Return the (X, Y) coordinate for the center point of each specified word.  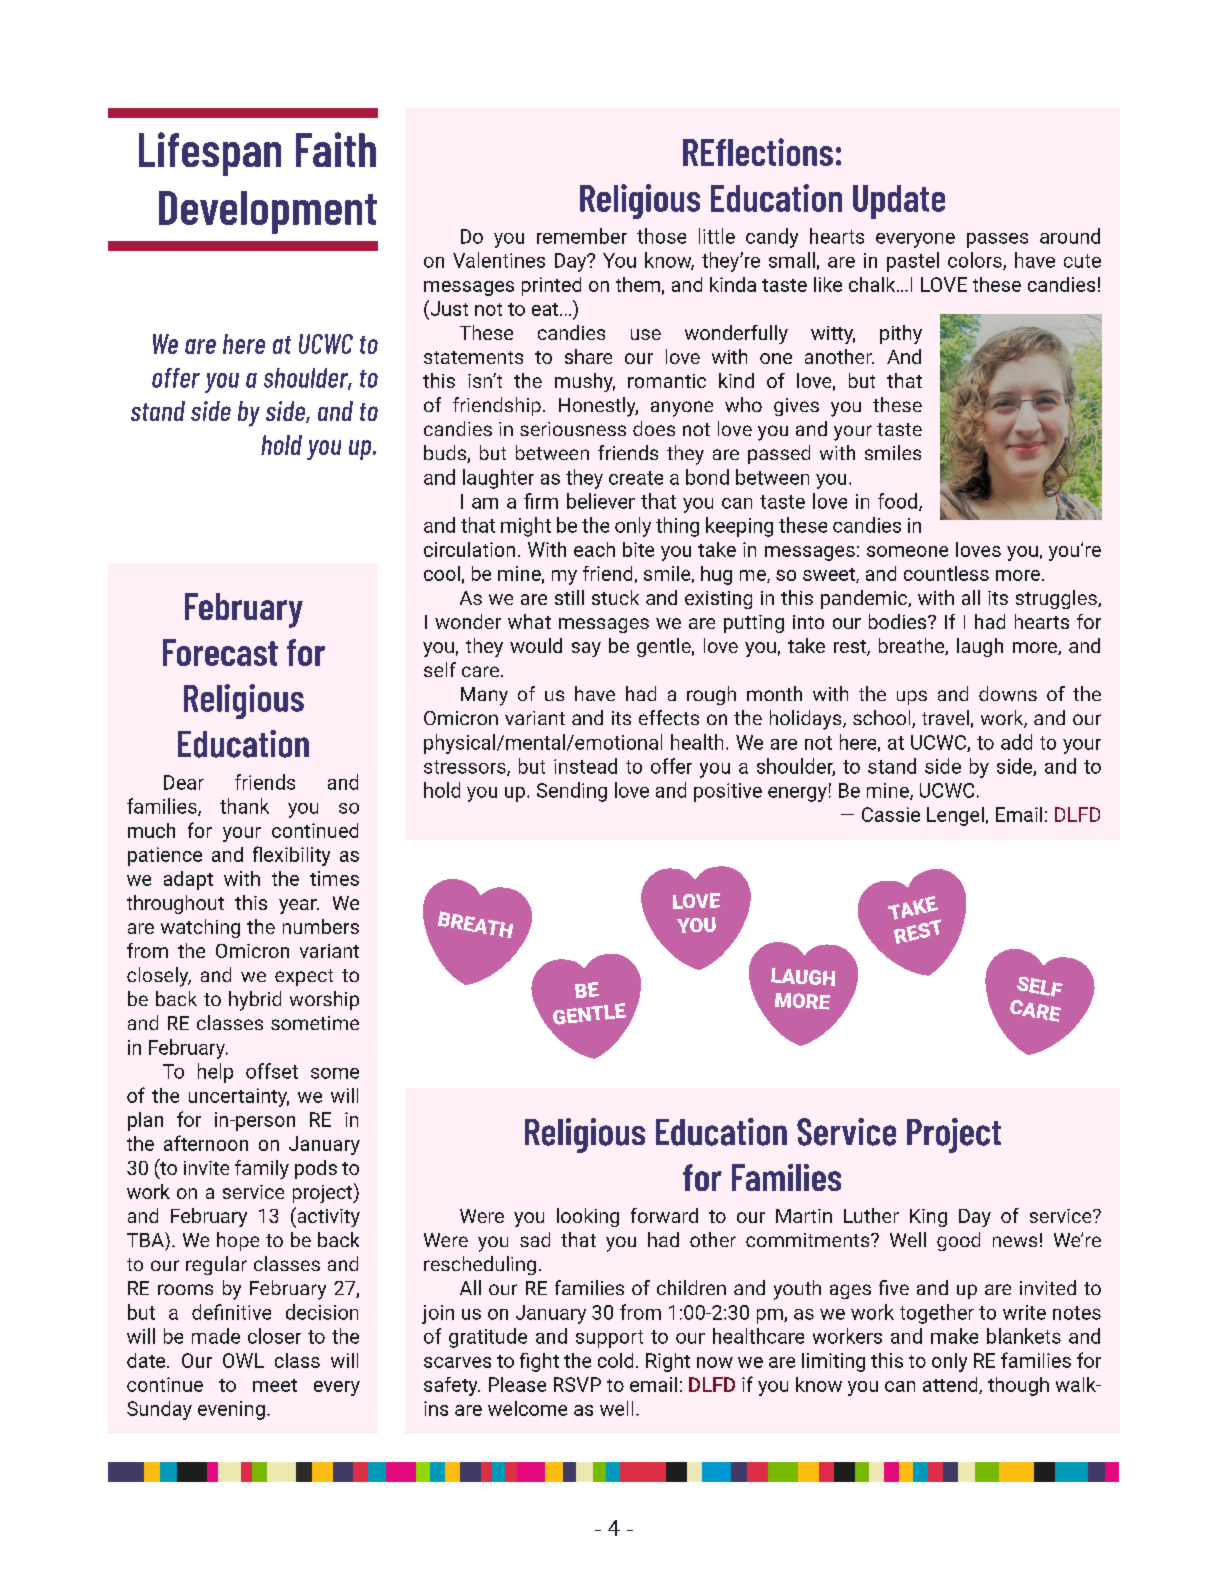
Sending (572, 792)
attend (951, 1385)
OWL (243, 1360)
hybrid (255, 1001)
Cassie (891, 814)
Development (268, 212)
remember (582, 236)
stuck (615, 597)
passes (997, 240)
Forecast (220, 652)
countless (946, 573)
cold (615, 1360)
